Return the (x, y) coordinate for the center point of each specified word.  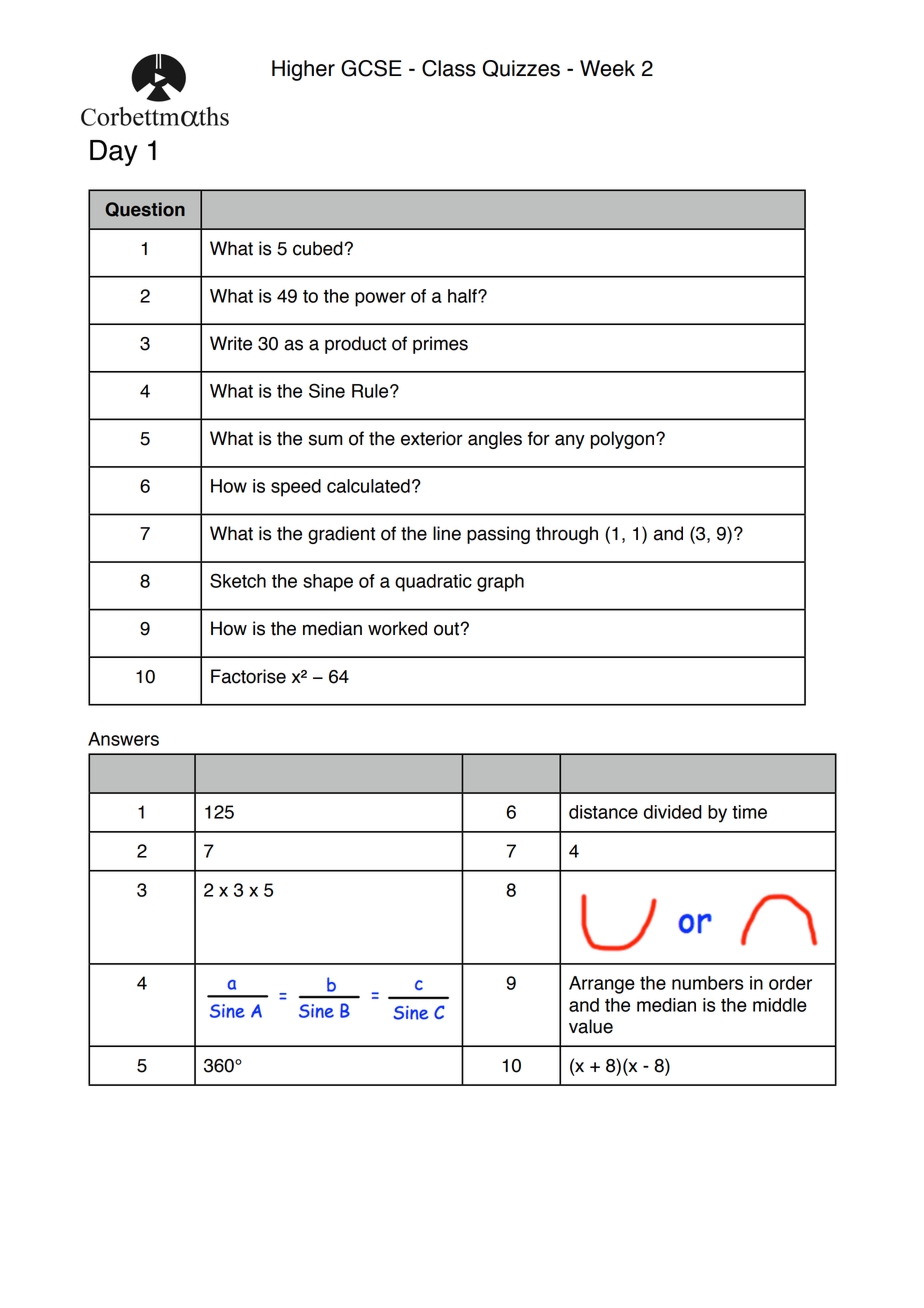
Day (114, 153)
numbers (707, 983)
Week (607, 68)
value (591, 1026)
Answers (123, 739)
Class (449, 68)
